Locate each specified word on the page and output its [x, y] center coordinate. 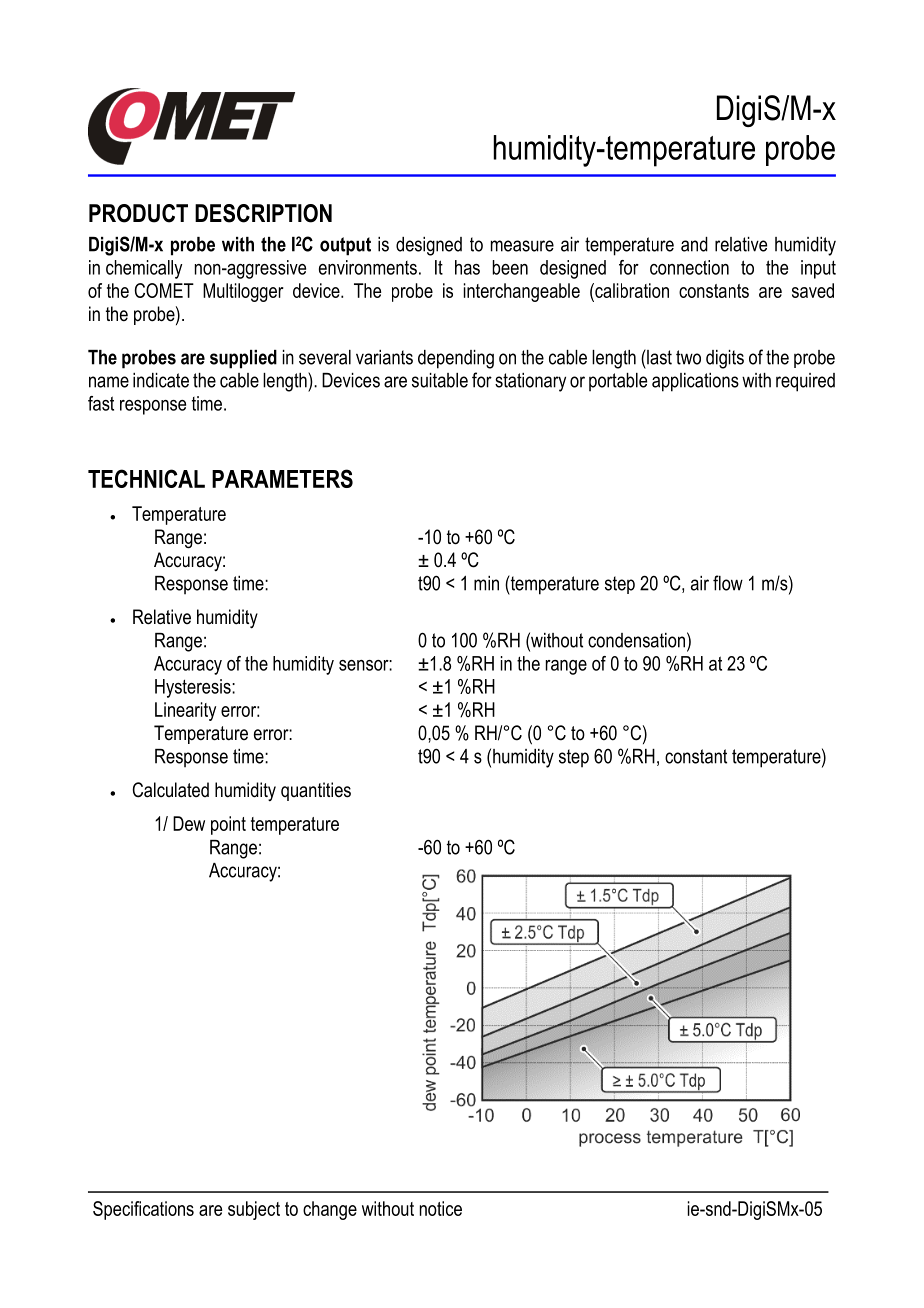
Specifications [143, 1210]
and [694, 244]
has [467, 267]
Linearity [185, 711]
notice [441, 1208]
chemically [144, 269]
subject [254, 1210]
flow [728, 583]
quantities [316, 791]
